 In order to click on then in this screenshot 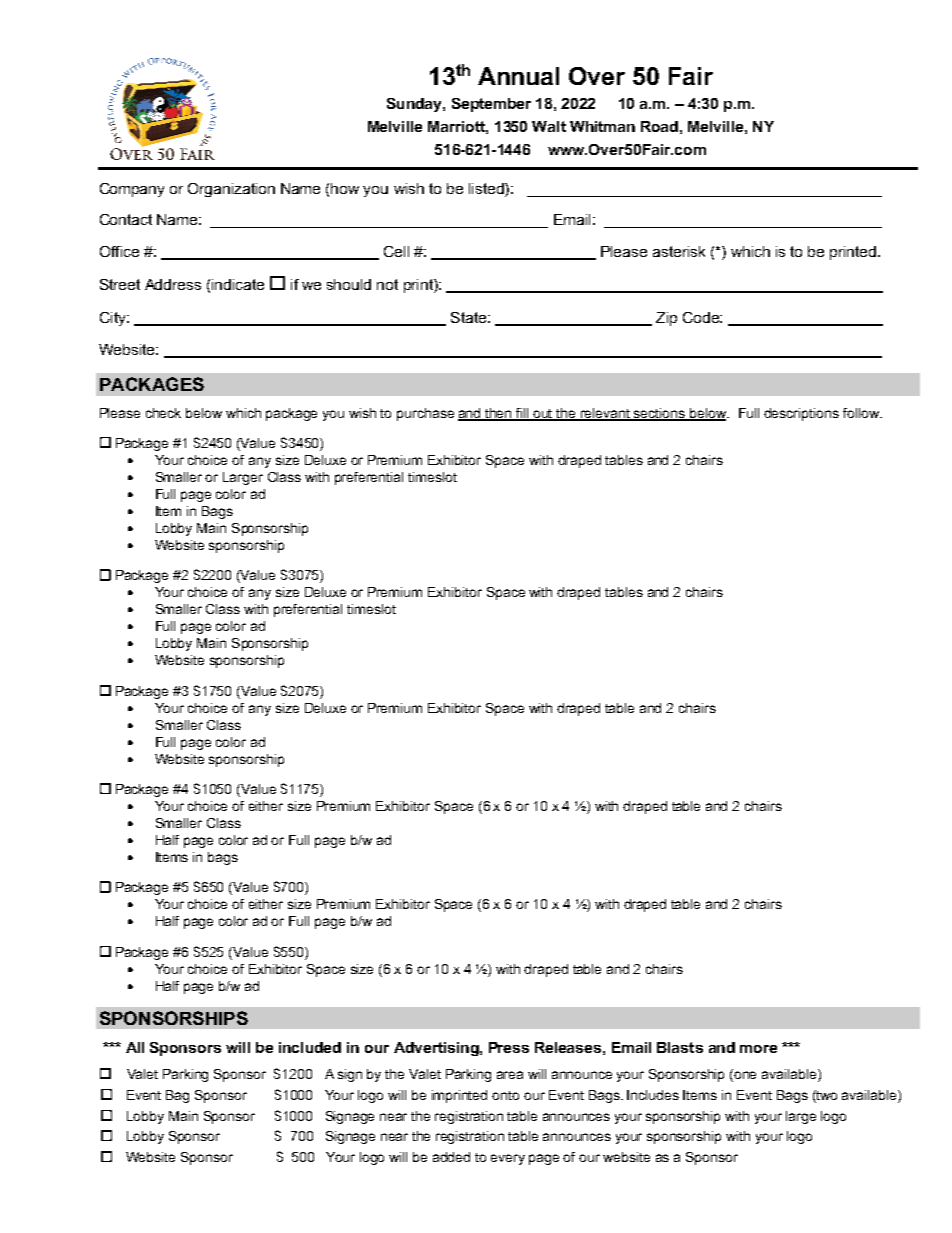, I will do `click(499, 414)`.
